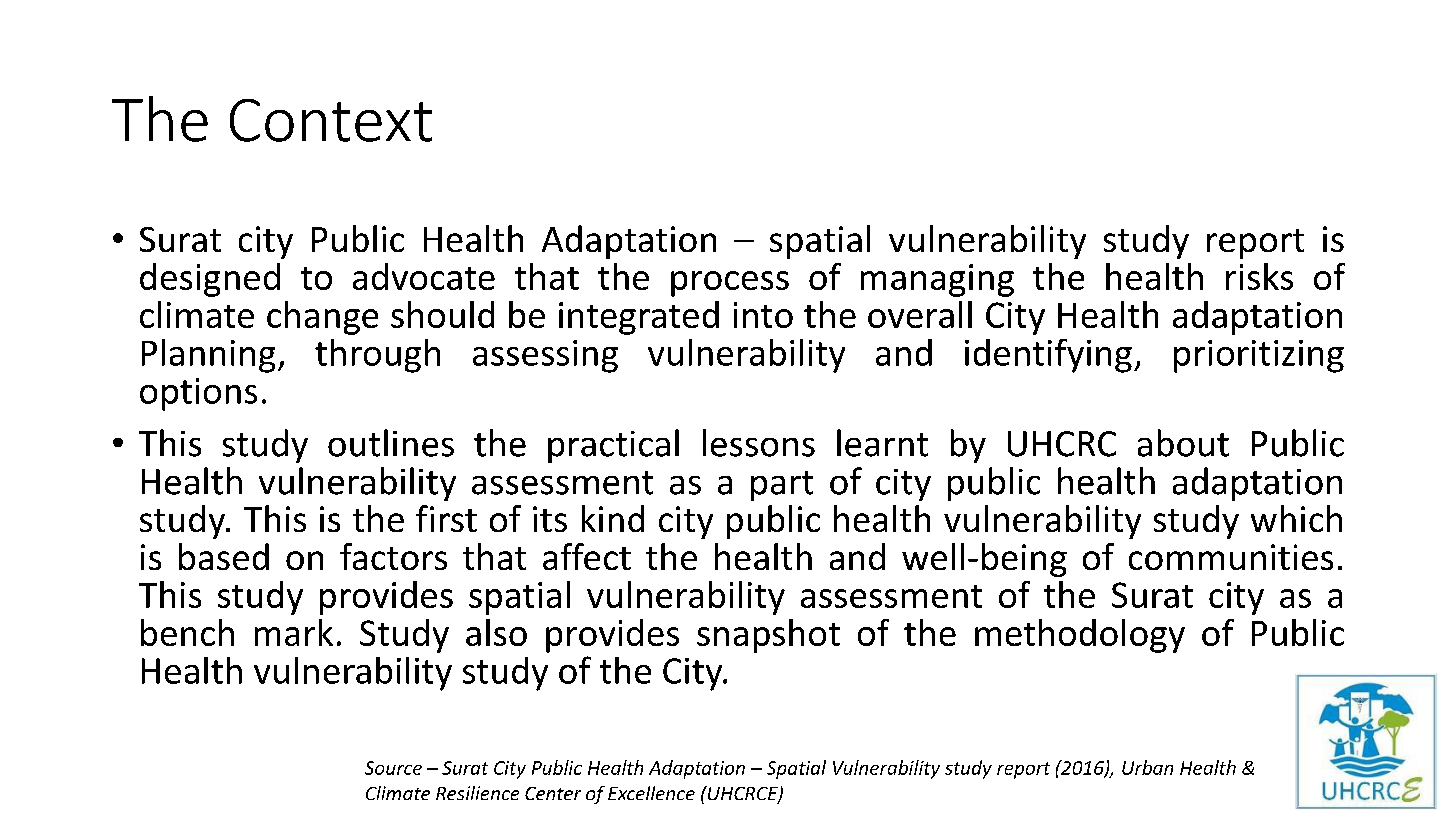  I want to click on process, so click(730, 284).
